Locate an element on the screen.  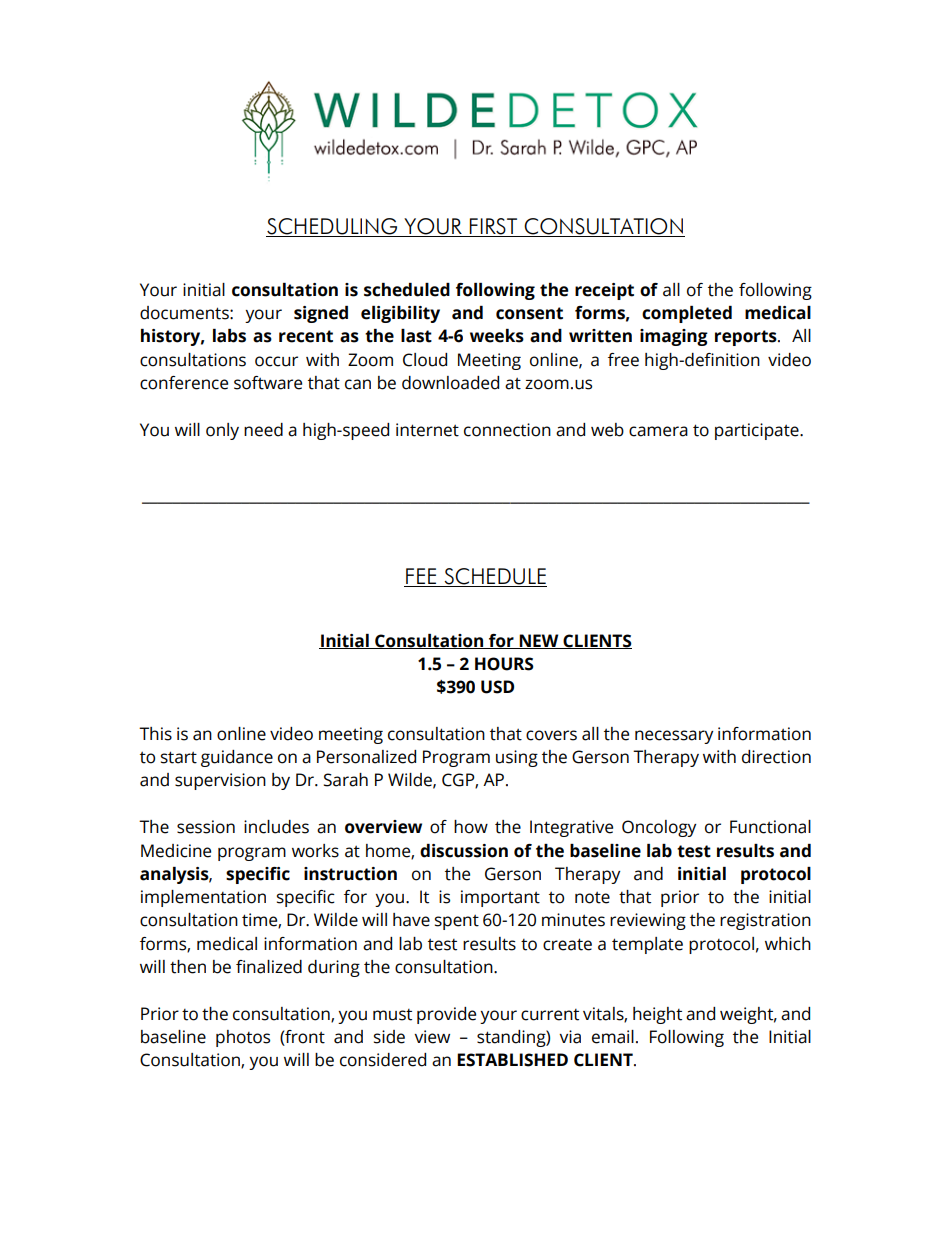
This is located at coordinates (155, 734).
